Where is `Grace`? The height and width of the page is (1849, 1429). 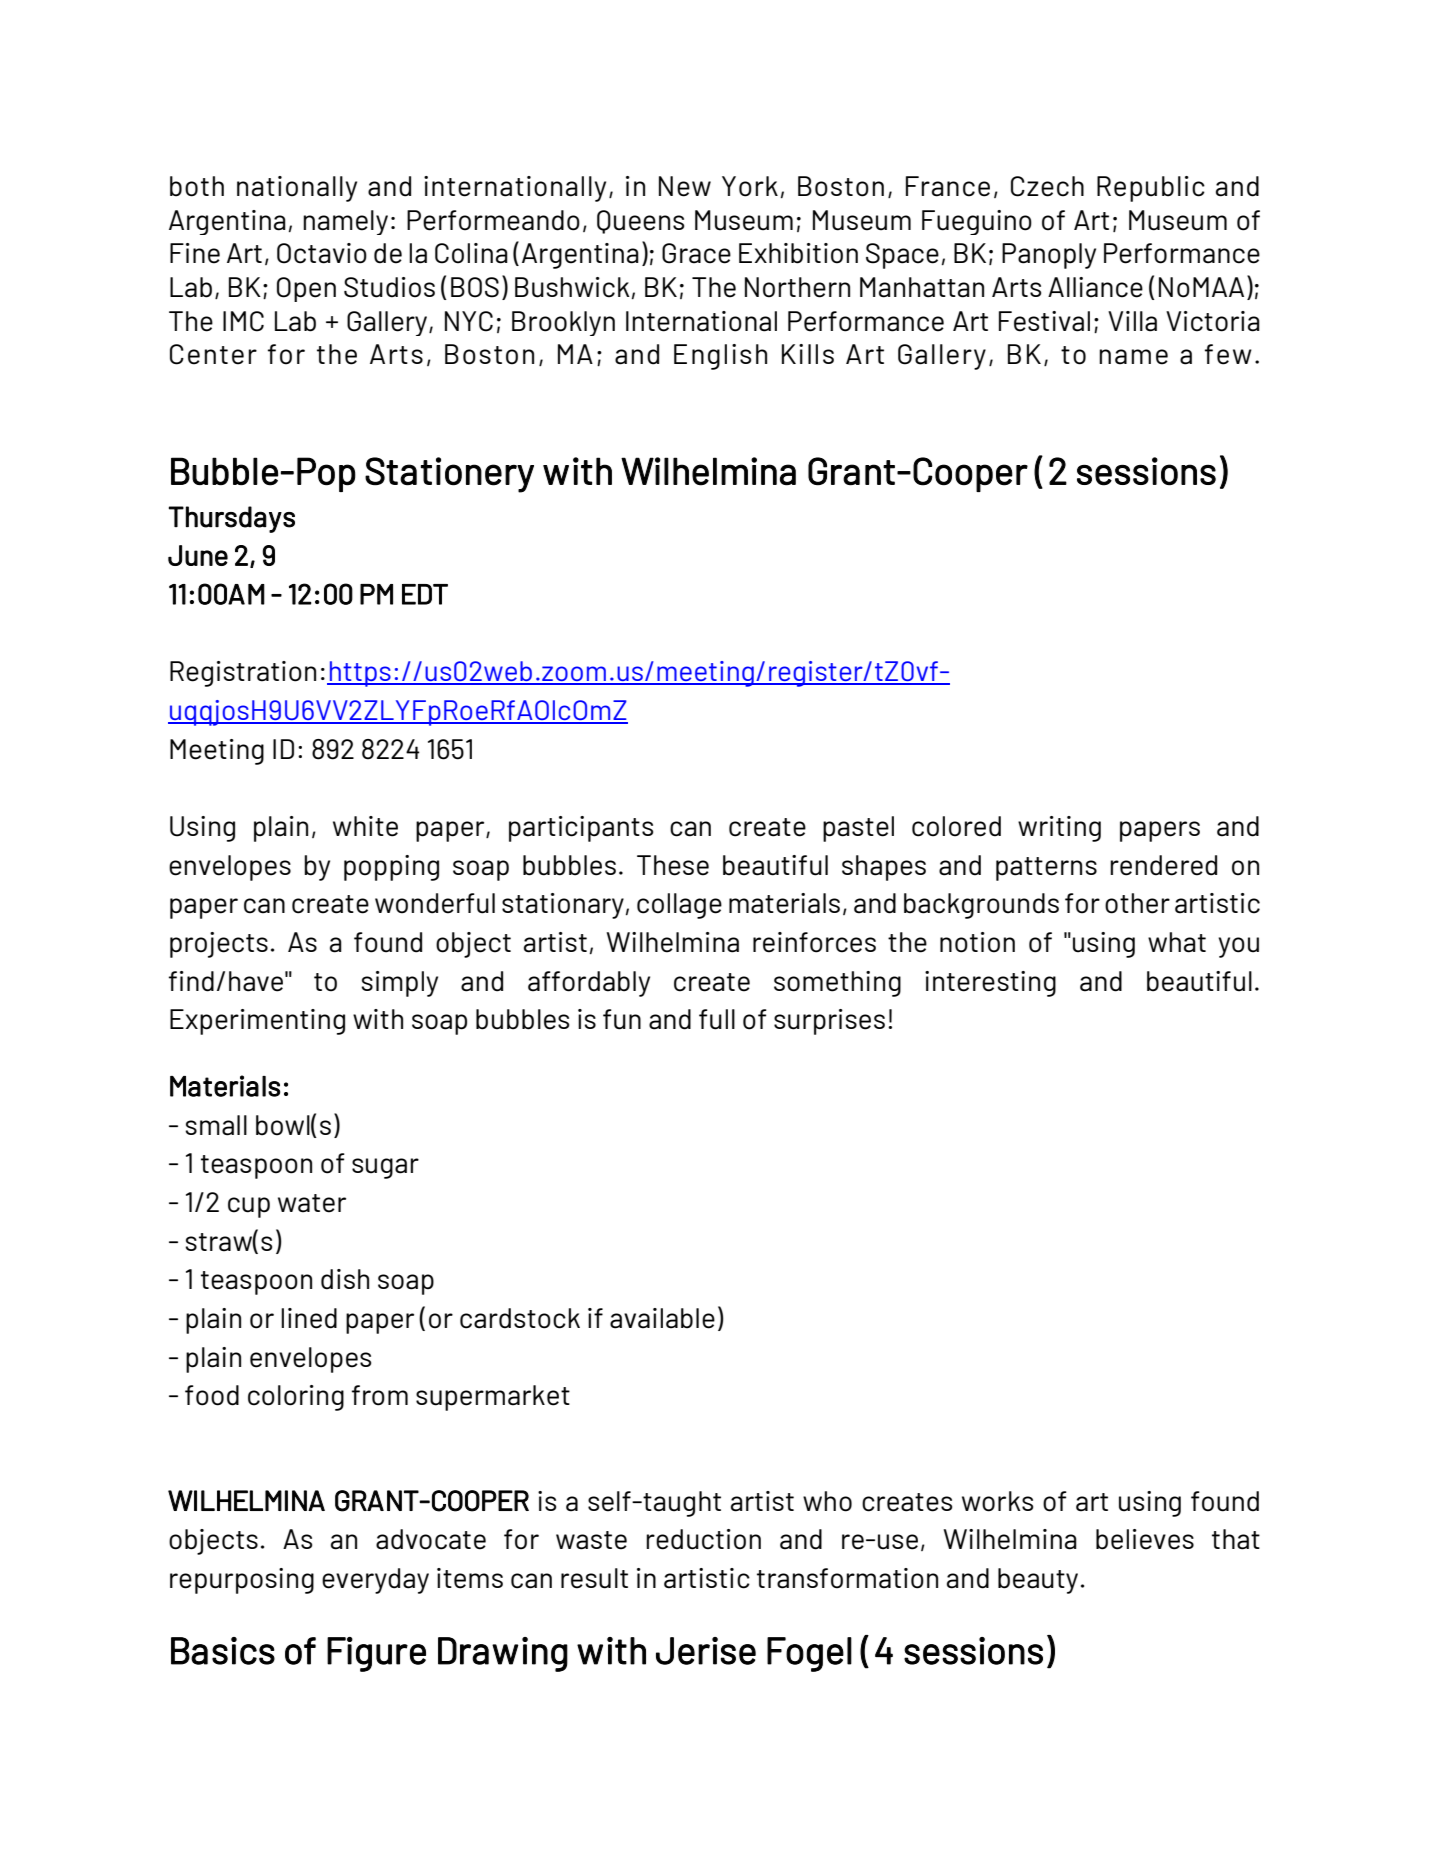 Grace is located at coordinates (696, 253).
